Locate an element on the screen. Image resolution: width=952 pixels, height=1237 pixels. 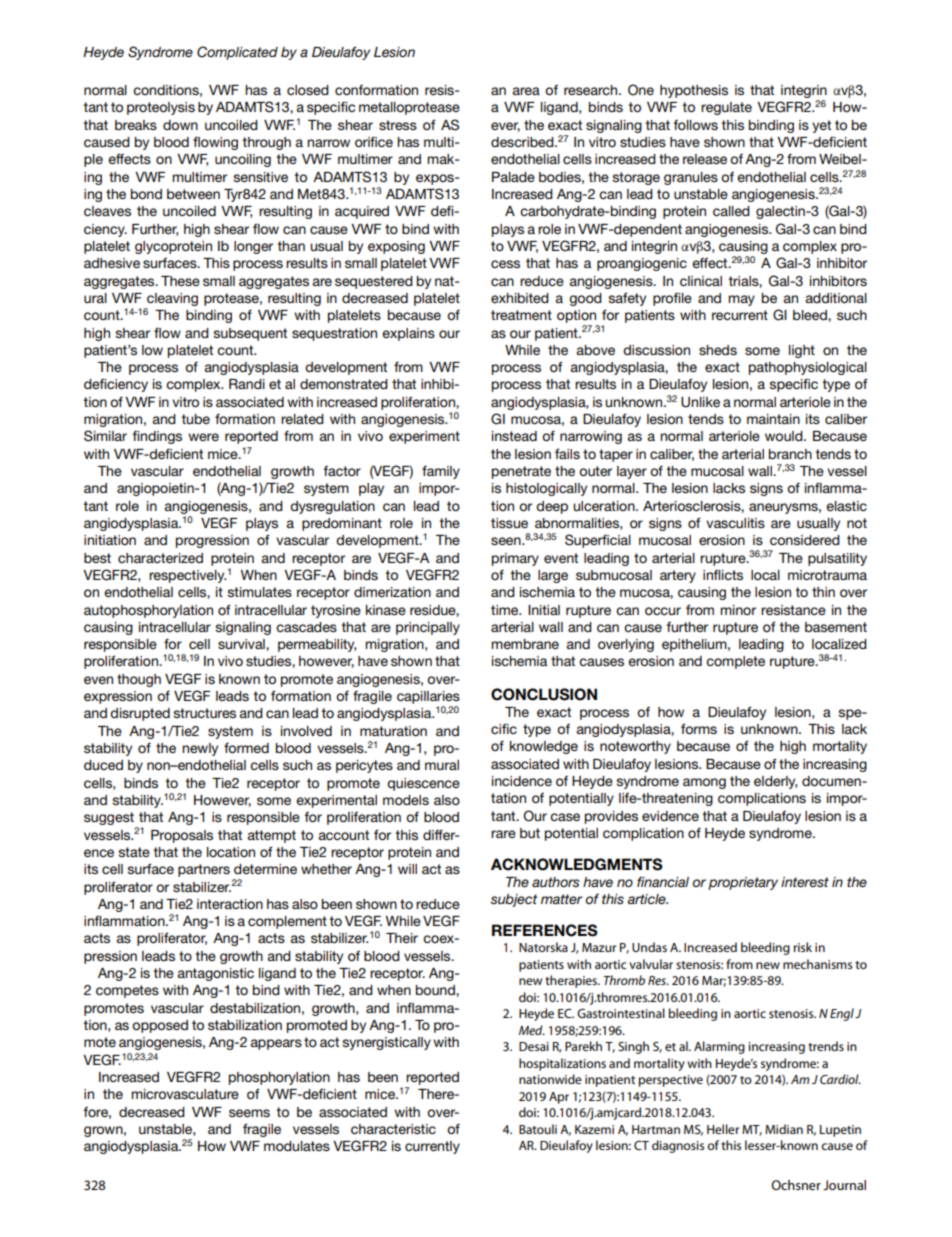
currently is located at coordinates (432, 1147).
